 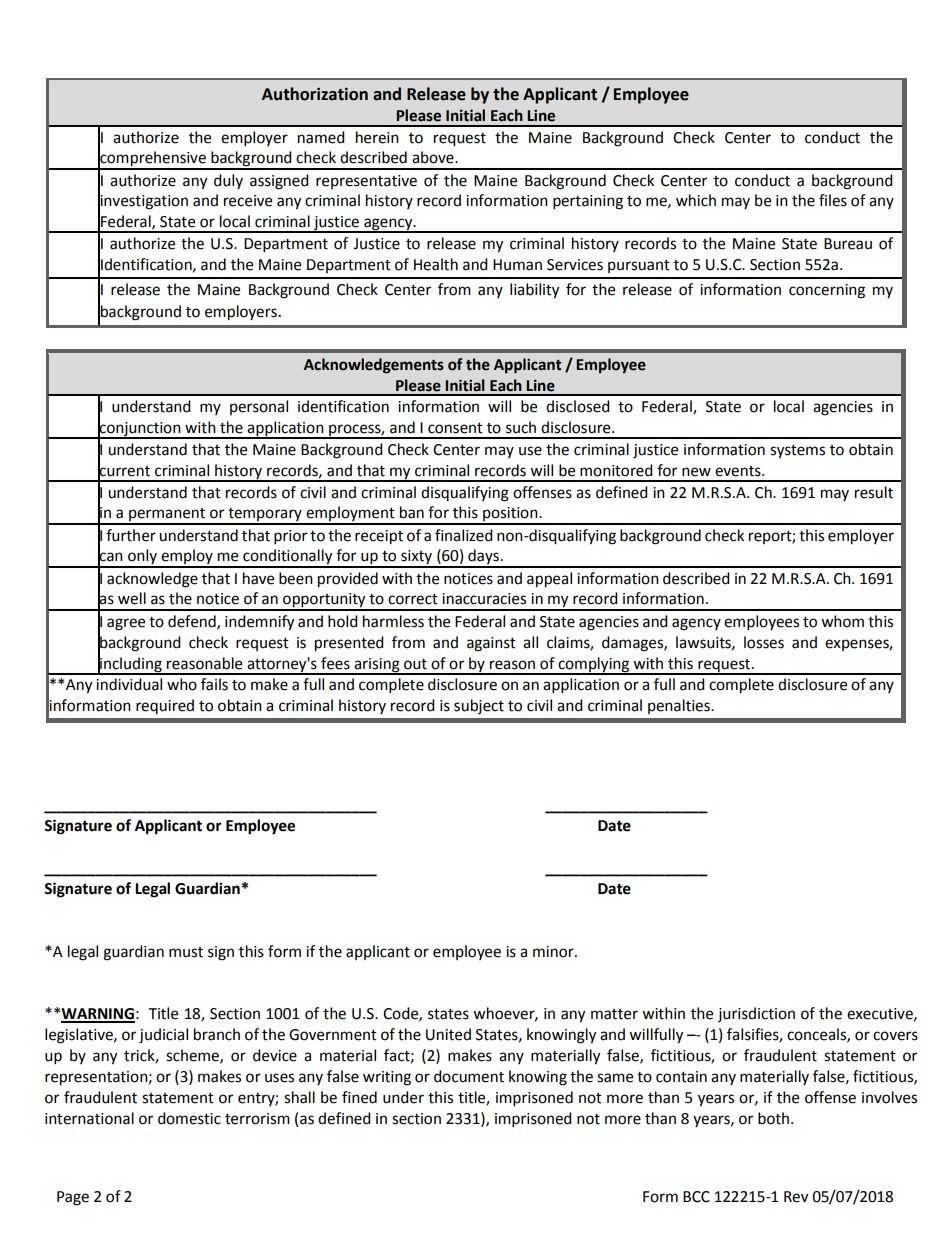 What do you see at coordinates (491, 644) in the screenshot?
I see `against` at bounding box center [491, 644].
